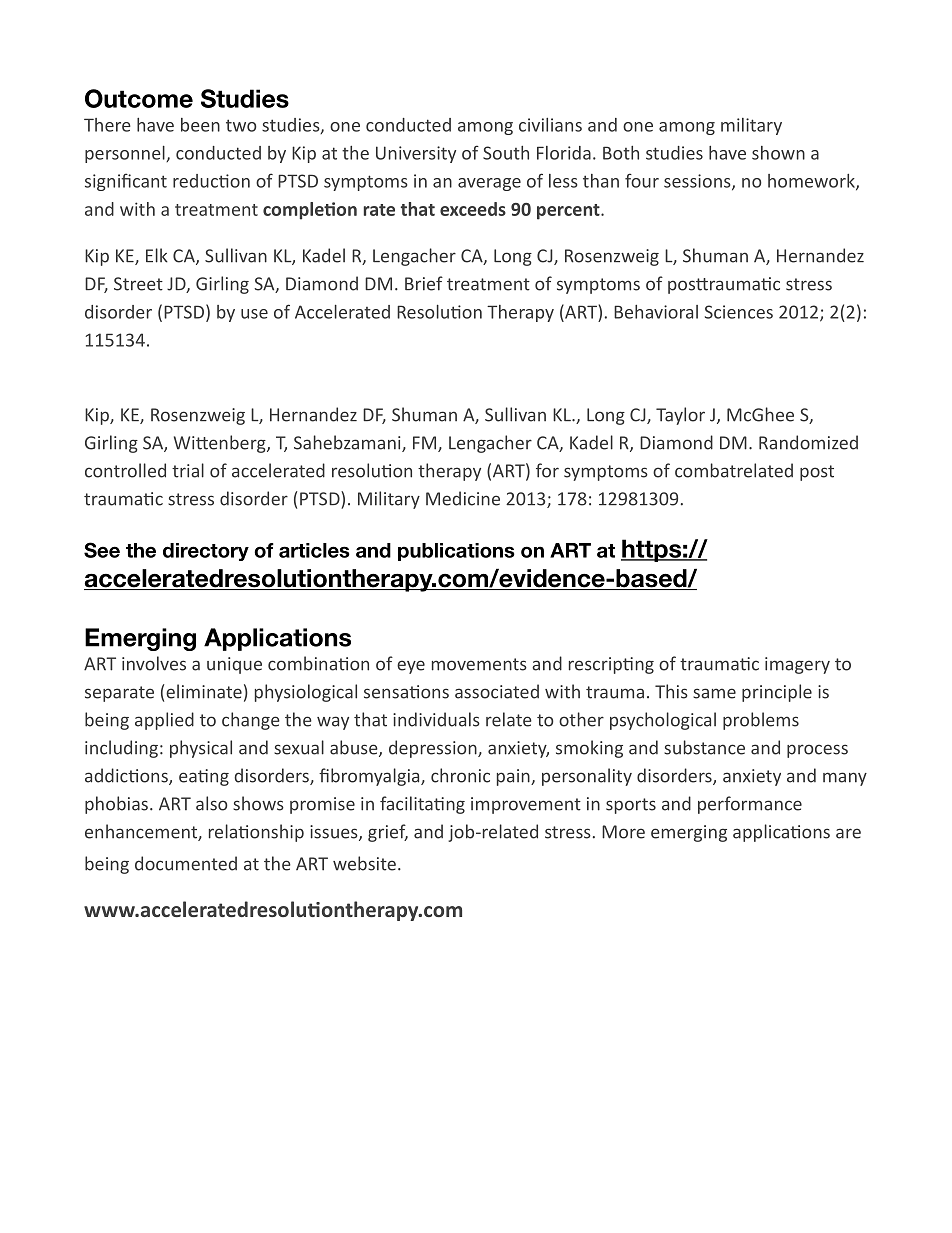  What do you see at coordinates (186, 863) in the screenshot?
I see `documented` at bounding box center [186, 863].
